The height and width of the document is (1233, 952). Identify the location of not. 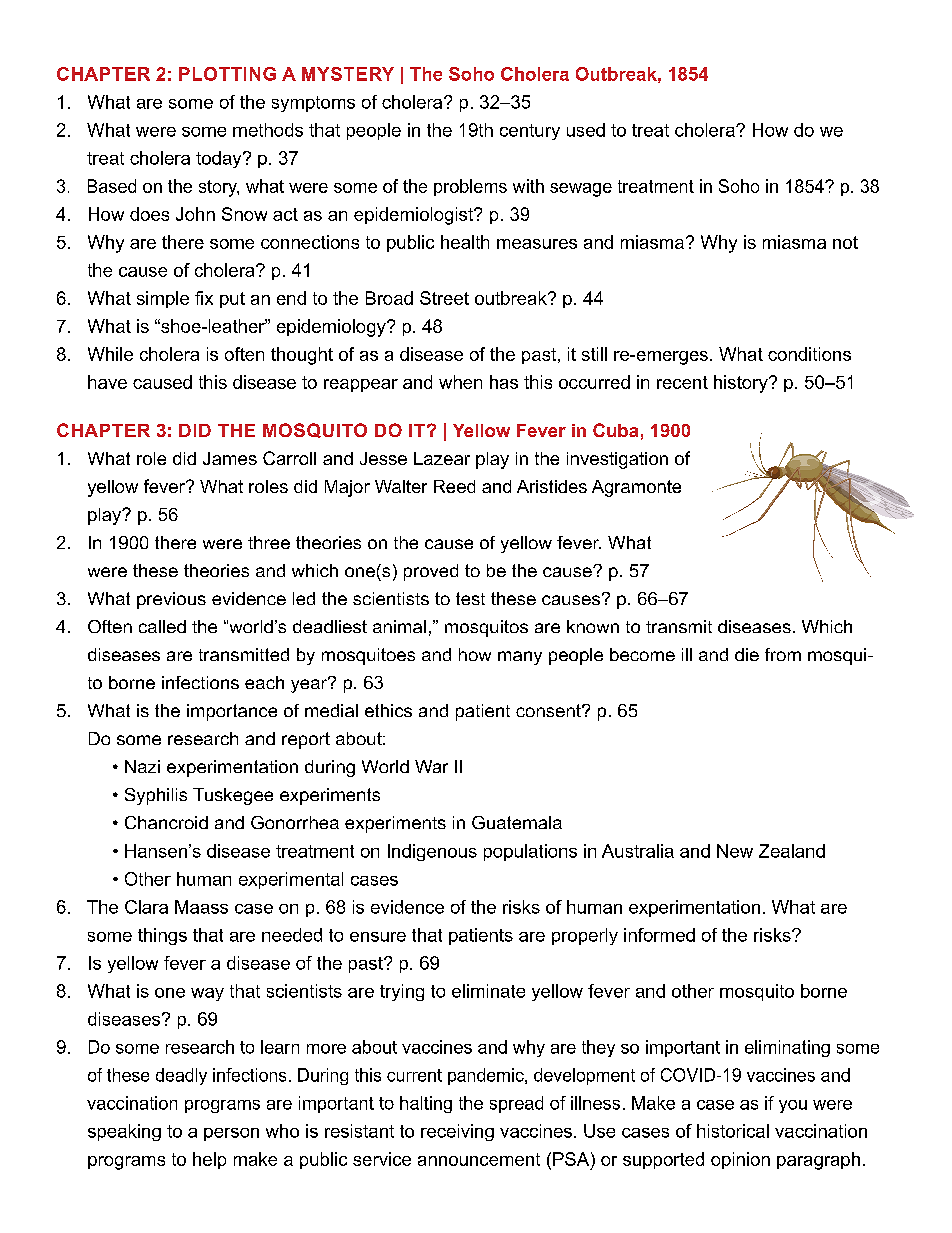
(845, 242).
